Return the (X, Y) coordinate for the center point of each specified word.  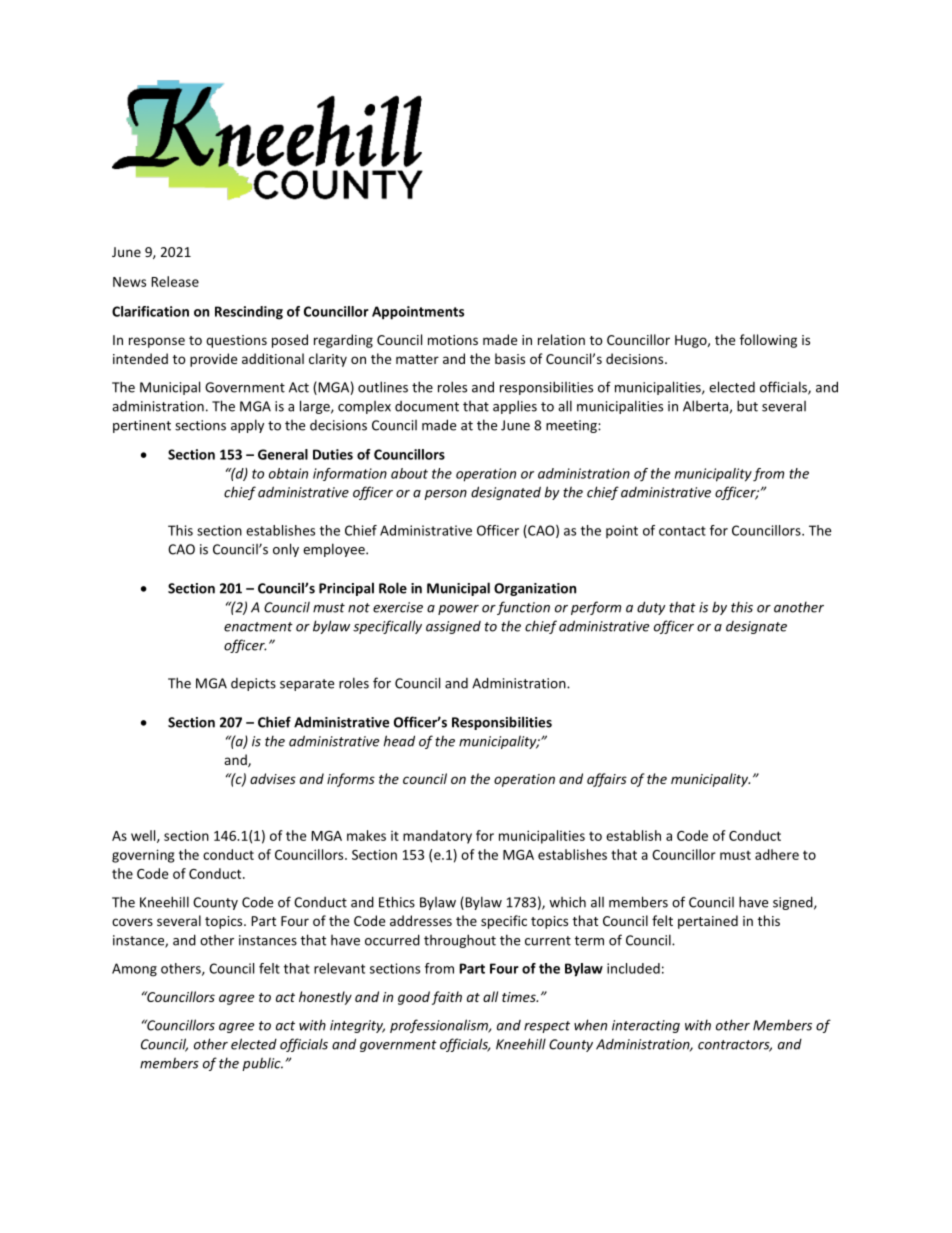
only (286, 550)
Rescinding (249, 313)
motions (453, 340)
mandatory (437, 837)
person (445, 495)
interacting (646, 1026)
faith (447, 998)
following (768, 341)
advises (273, 778)
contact (682, 531)
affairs (607, 780)
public (262, 1064)
